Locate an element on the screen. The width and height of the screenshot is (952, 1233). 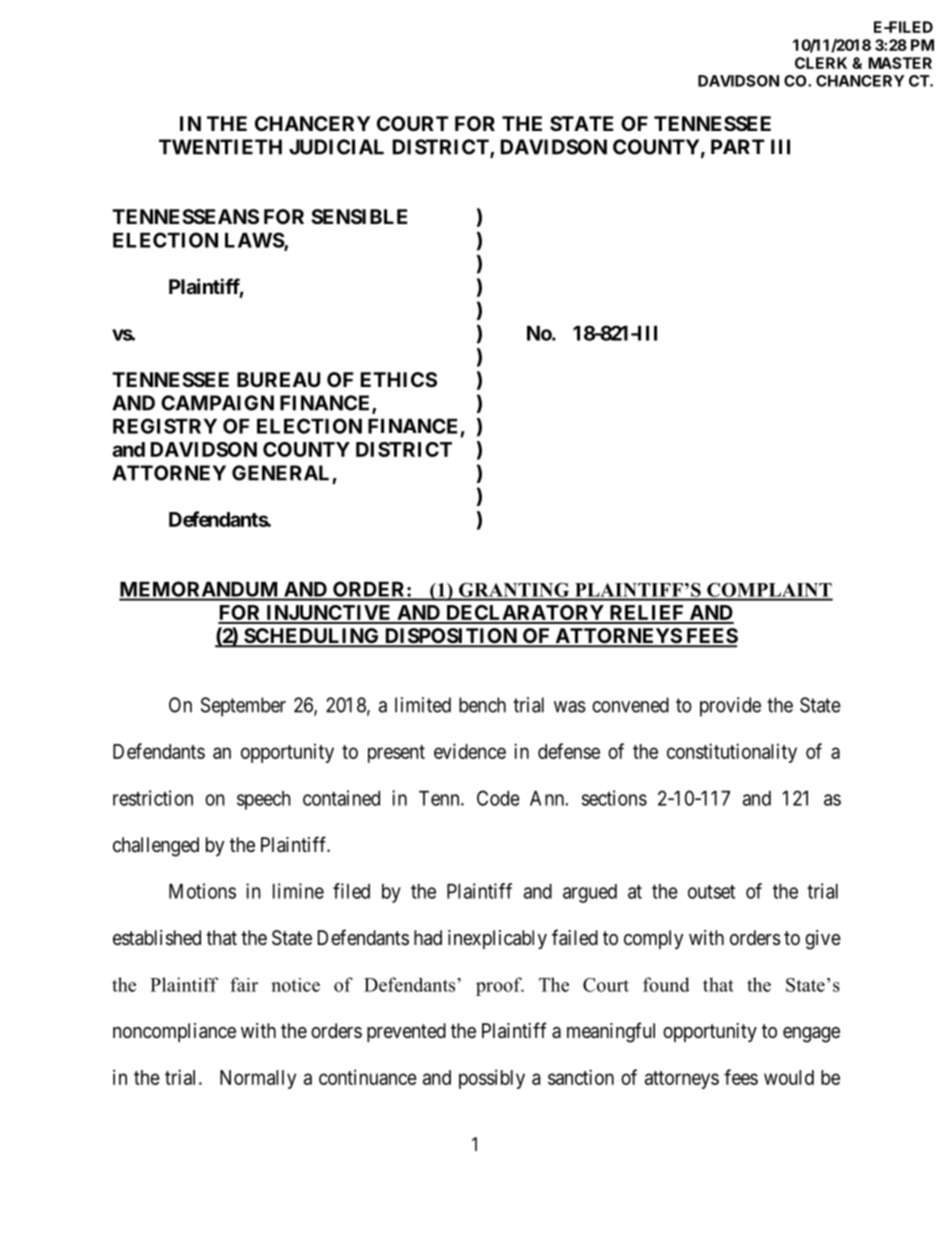
JUDICIAL is located at coordinates (336, 147).
